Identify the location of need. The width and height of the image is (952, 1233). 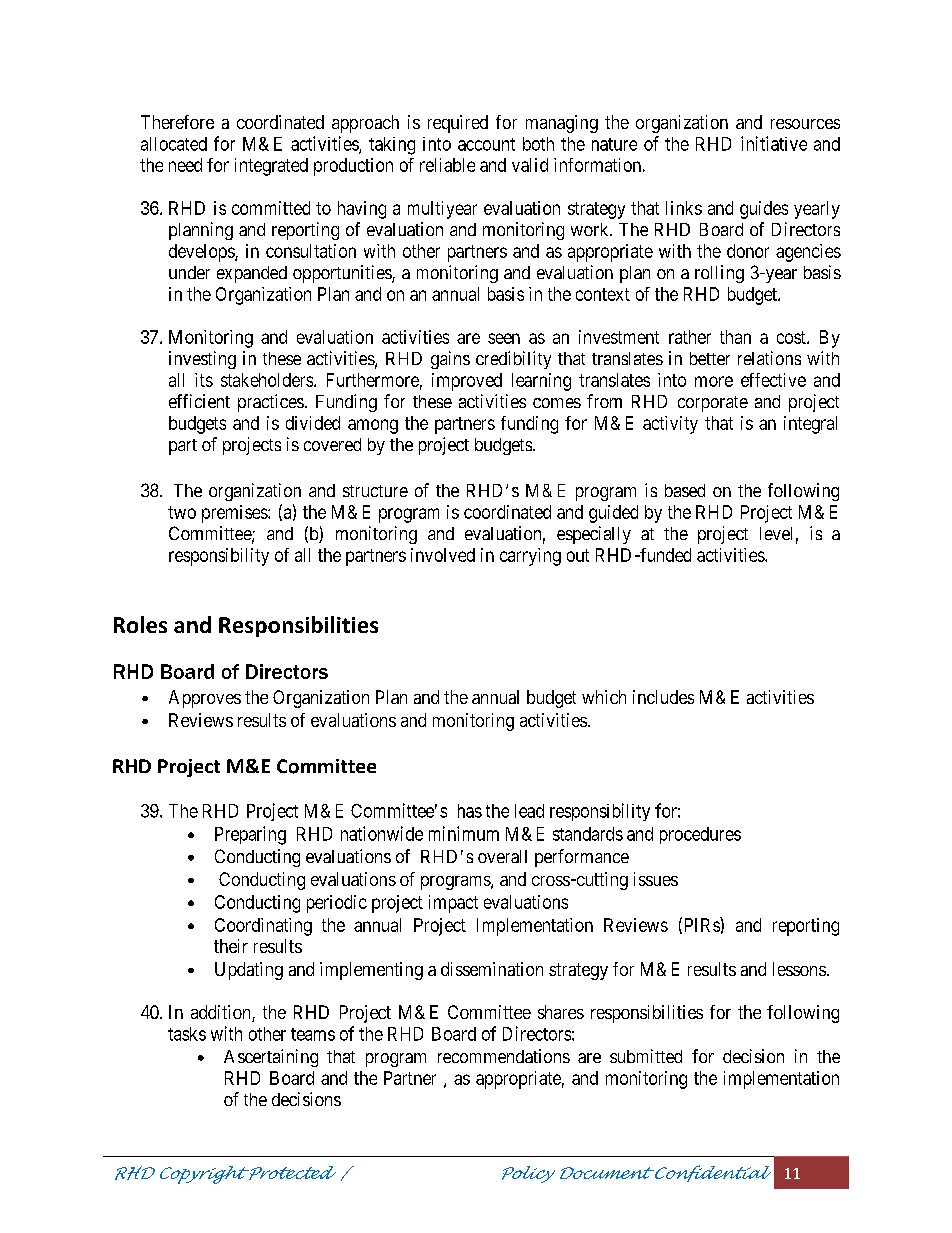
(185, 165).
